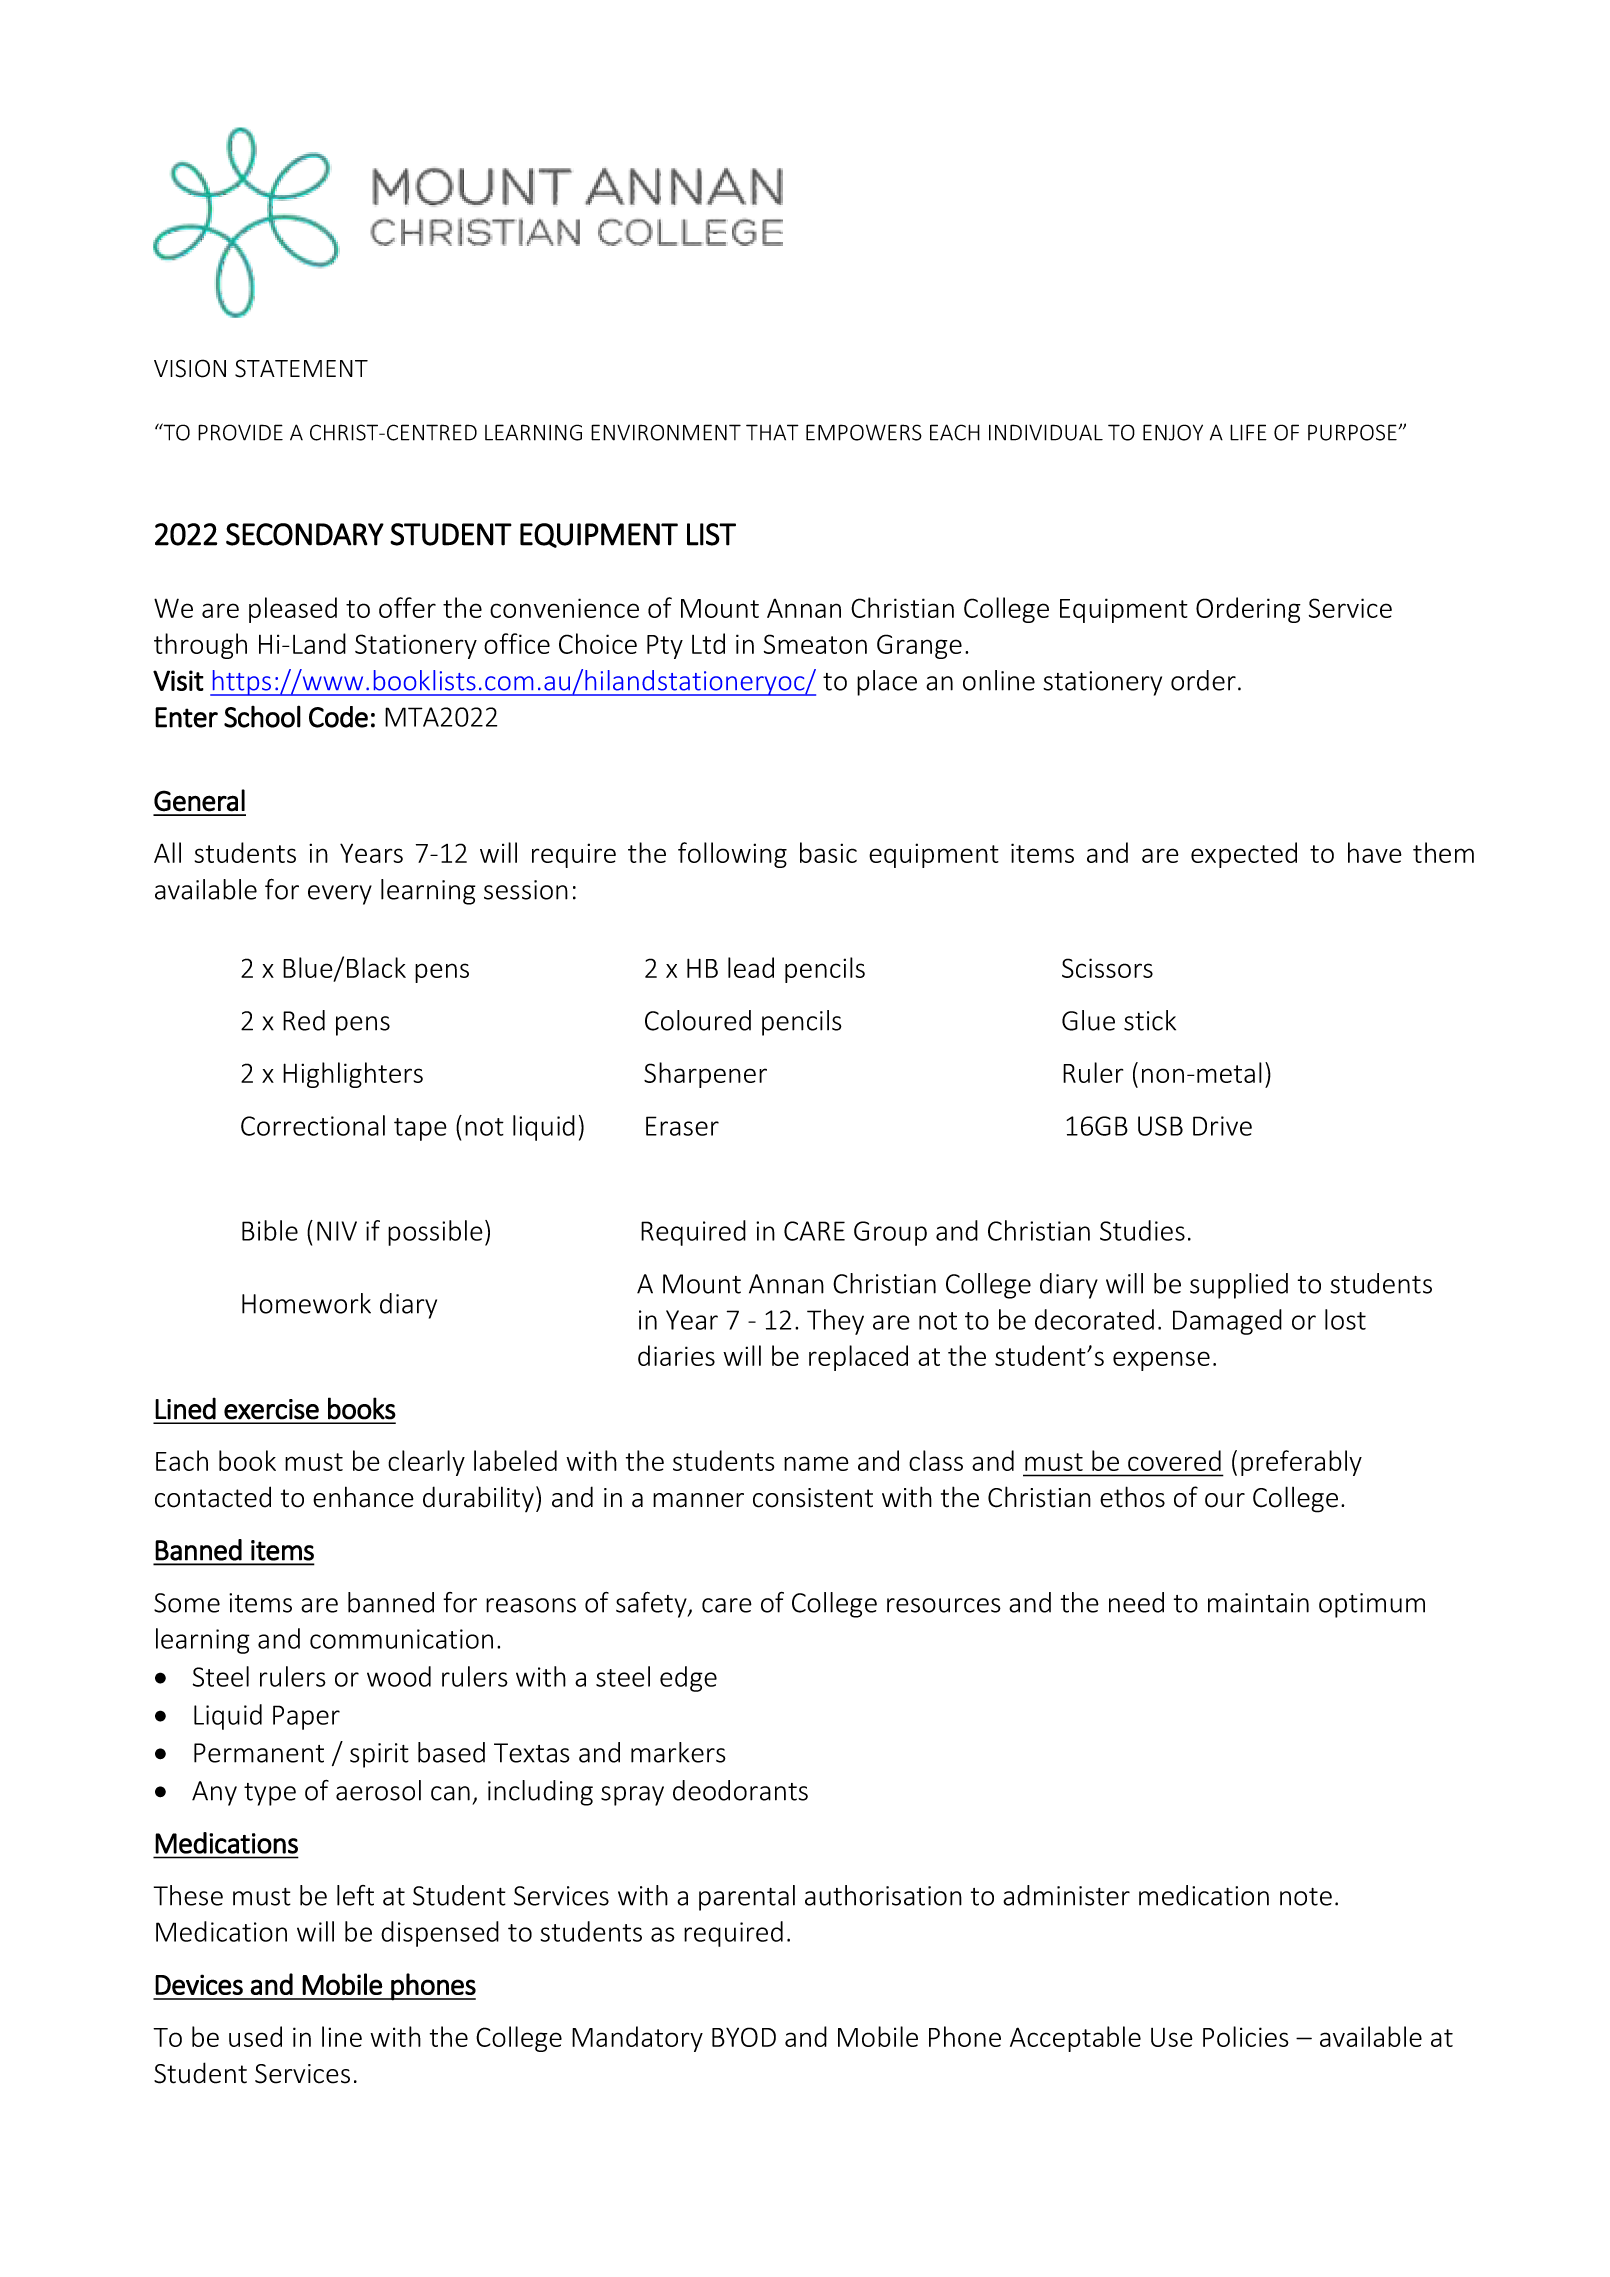 Image resolution: width=1610 pixels, height=2277 pixels. I want to click on lost, so click(1345, 1319).
